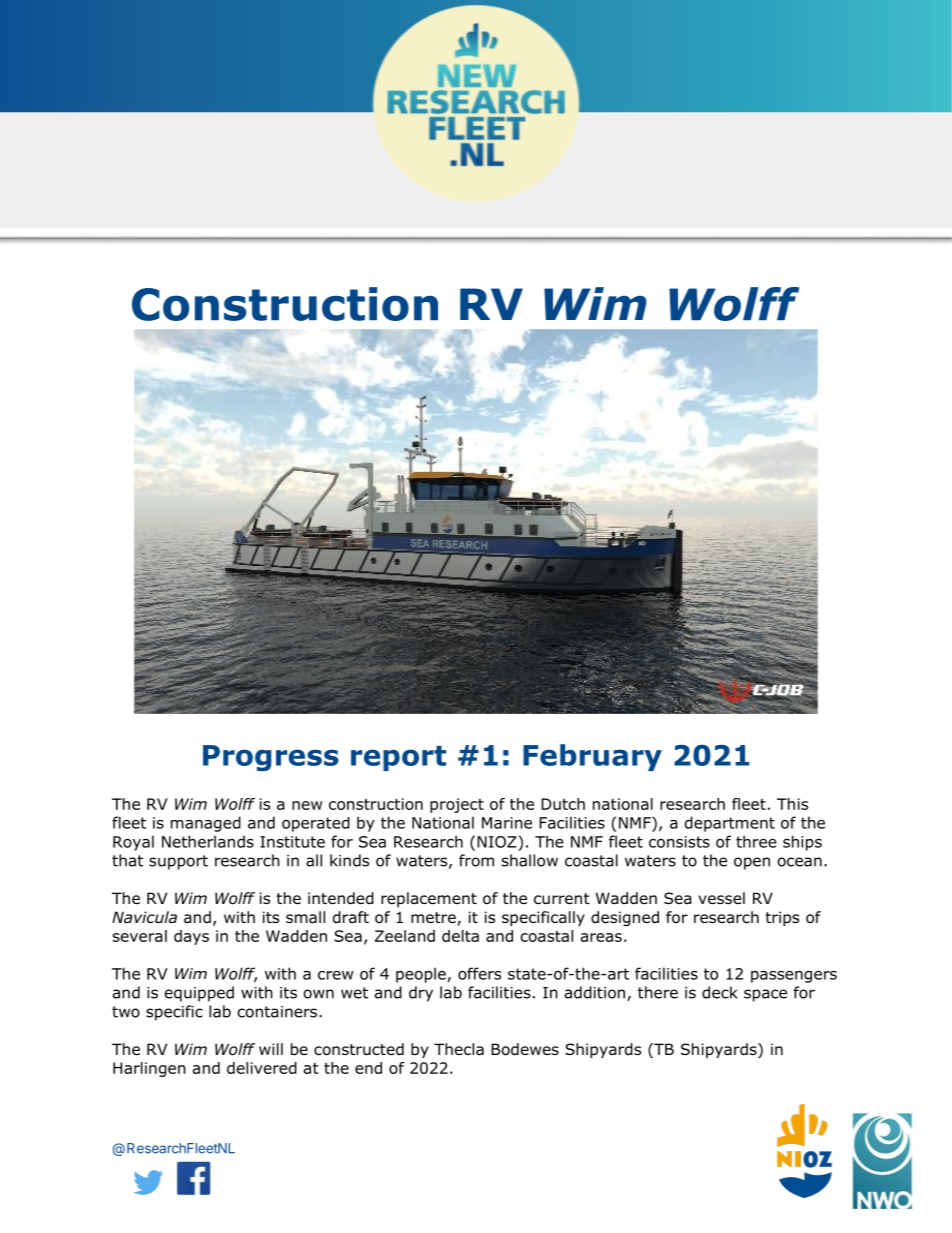 This page has height=1233, width=952. Describe the element at coordinates (271, 758) in the page. I see `Progress` at that location.
